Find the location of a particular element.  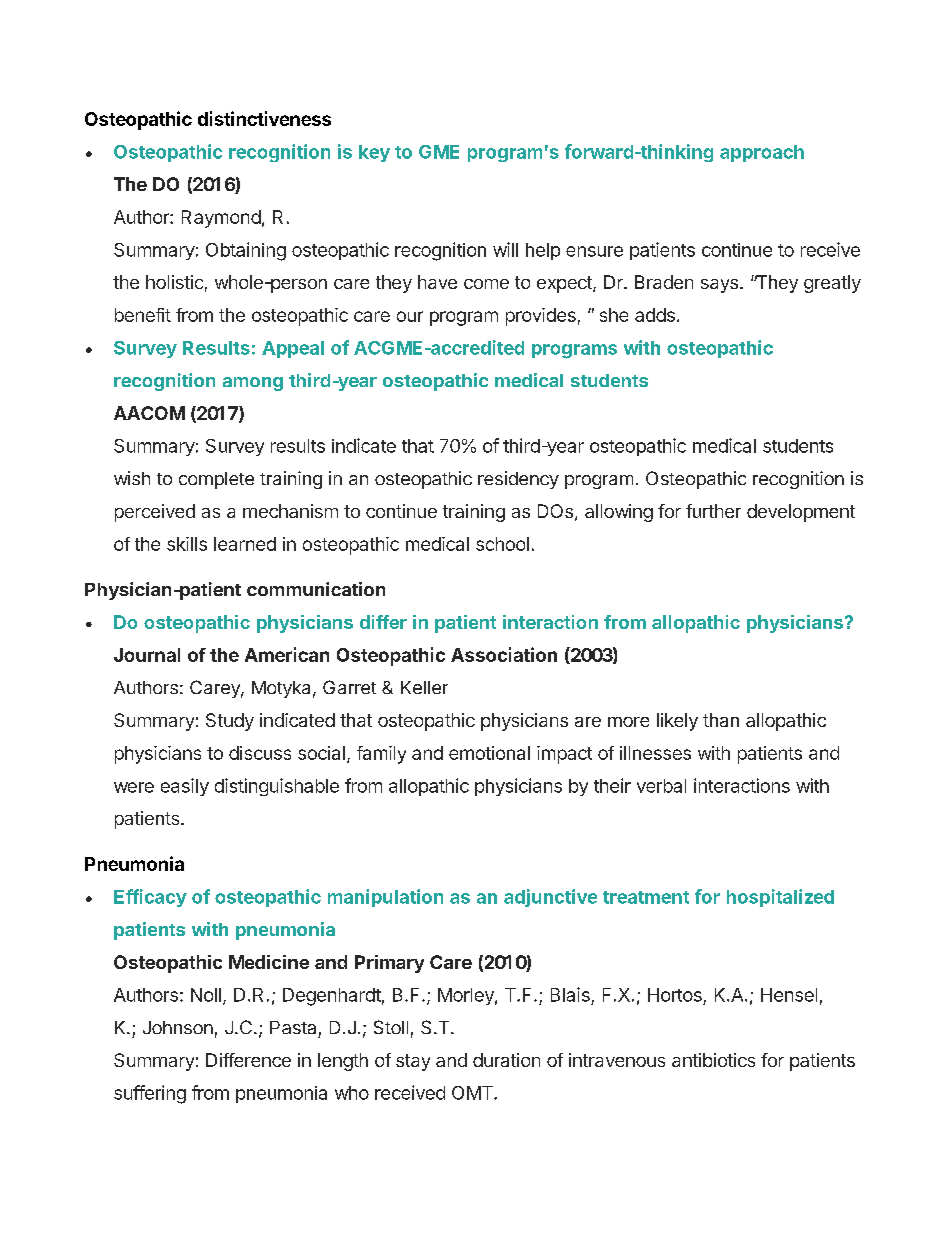

approach is located at coordinates (762, 153).
